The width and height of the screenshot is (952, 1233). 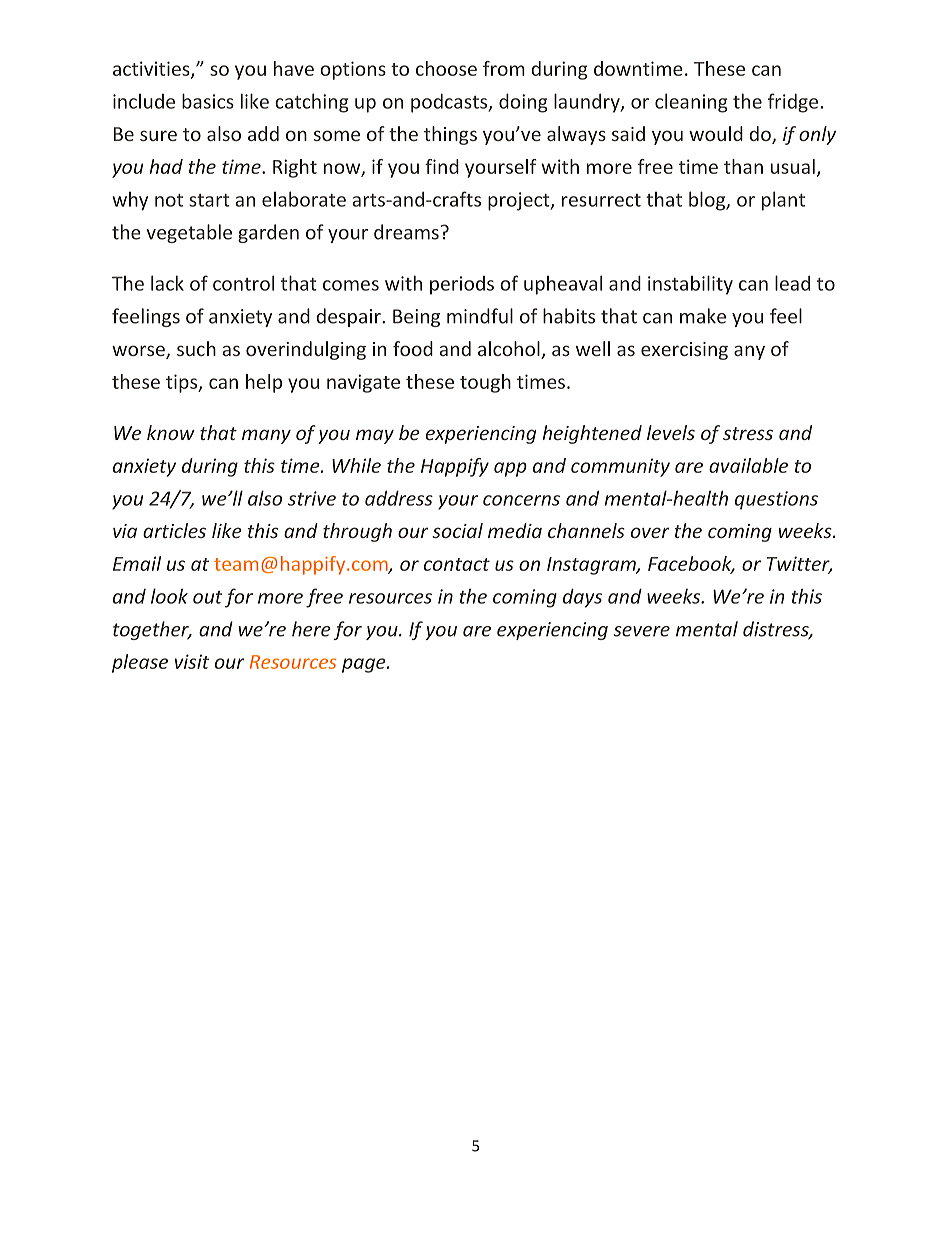 What do you see at coordinates (641, 631) in the screenshot?
I see `severe` at bounding box center [641, 631].
